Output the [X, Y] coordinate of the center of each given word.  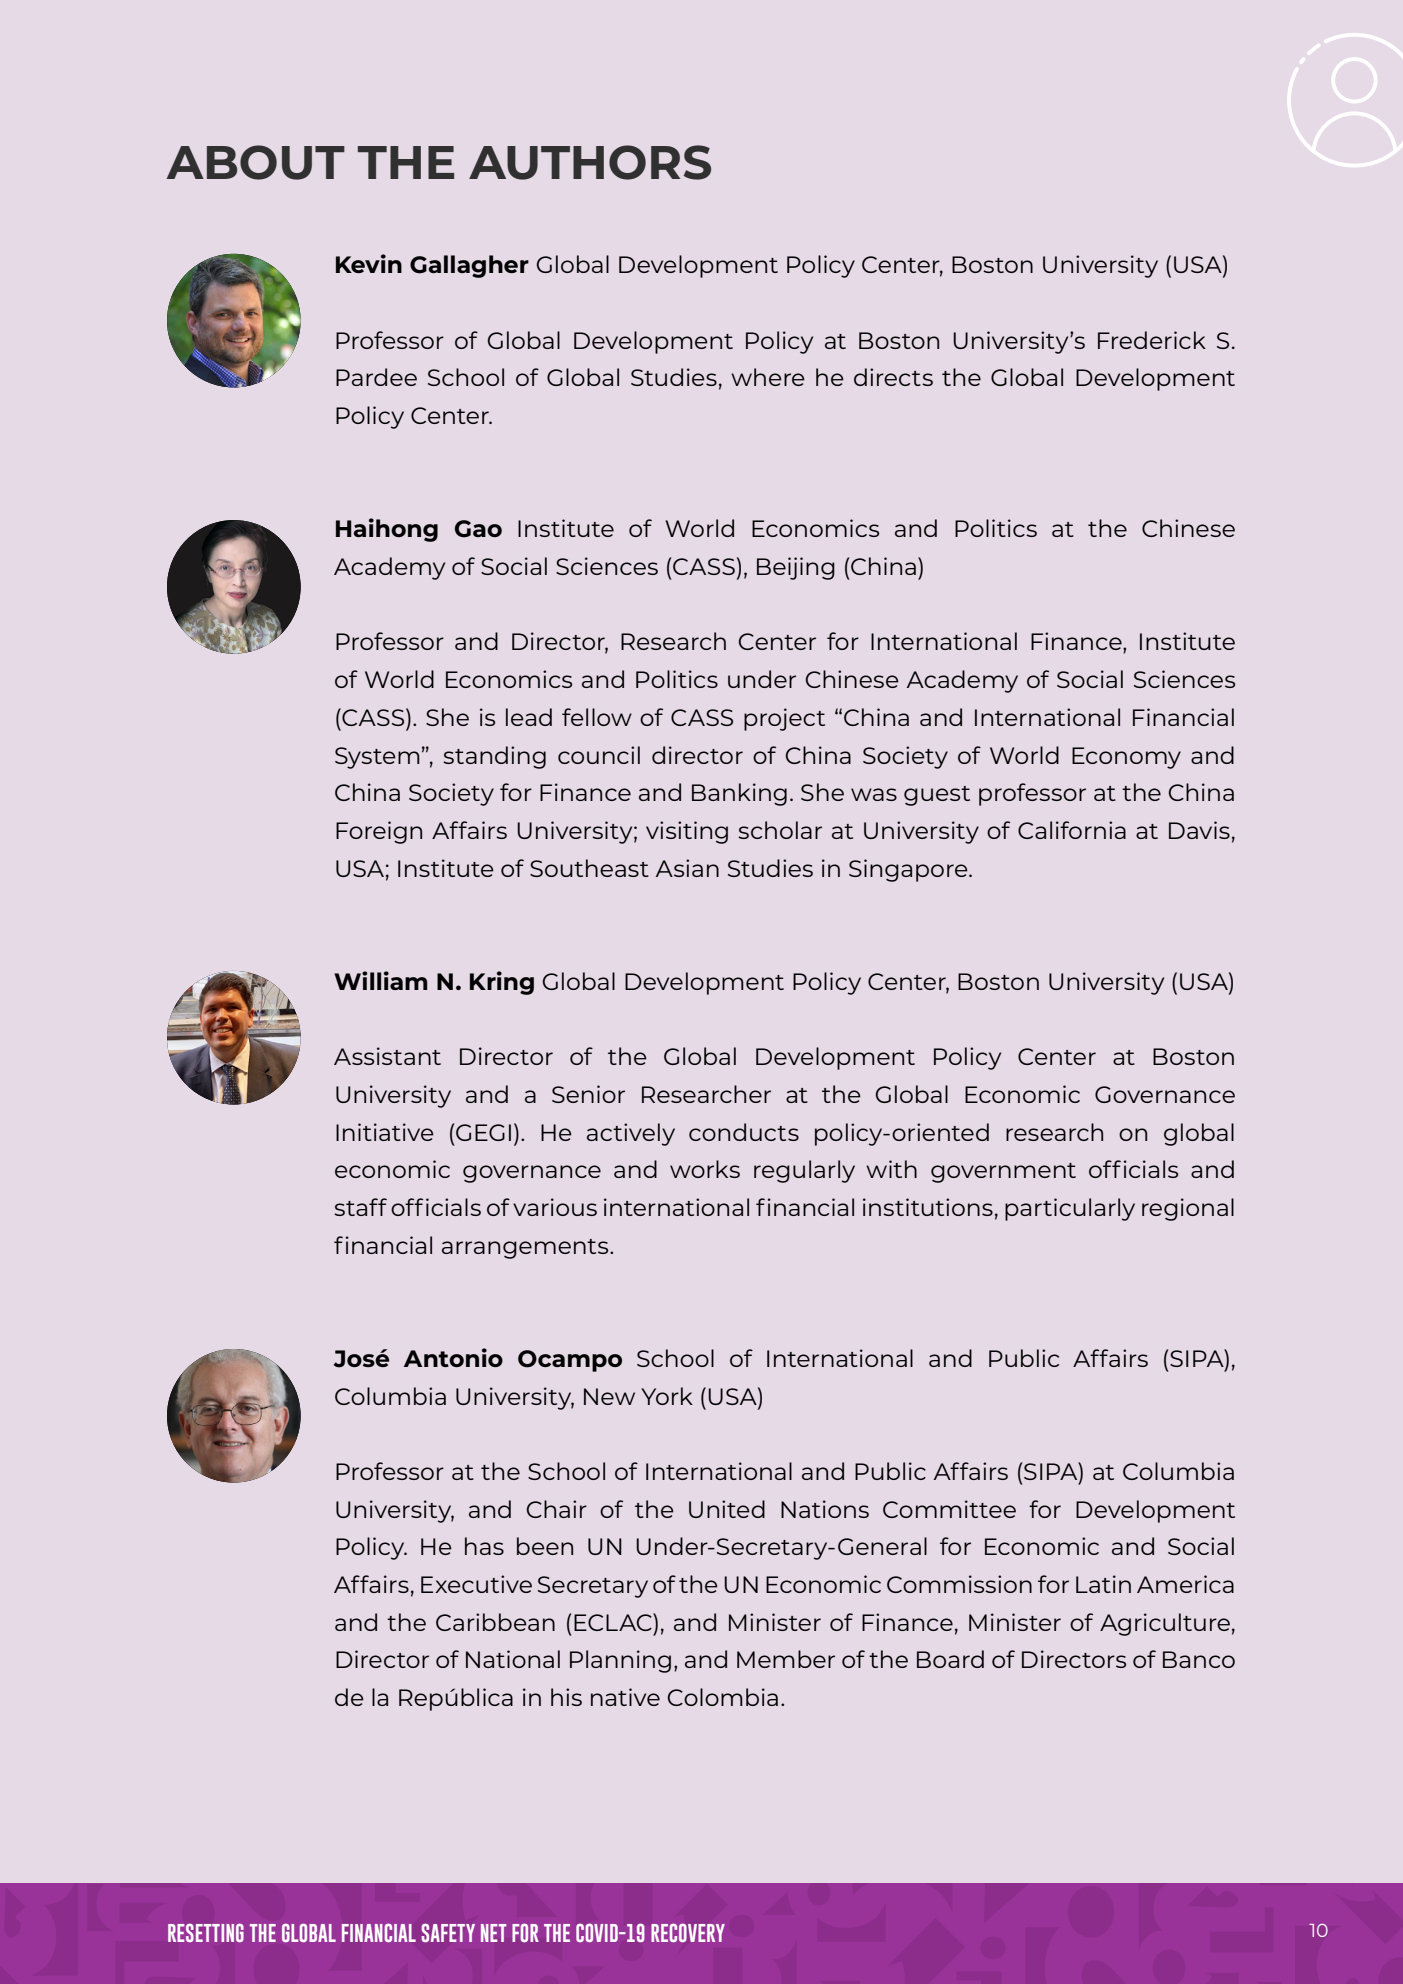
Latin [1103, 1584]
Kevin [369, 263]
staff [360, 1207]
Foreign [379, 832]
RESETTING [206, 1933]
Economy [1126, 758]
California [1072, 830]
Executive [476, 1584]
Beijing [796, 568]
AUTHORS [590, 162]
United [727, 1509]
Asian [687, 868]
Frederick [1152, 340]
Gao [478, 529]
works [705, 1169]
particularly [1070, 1209]
